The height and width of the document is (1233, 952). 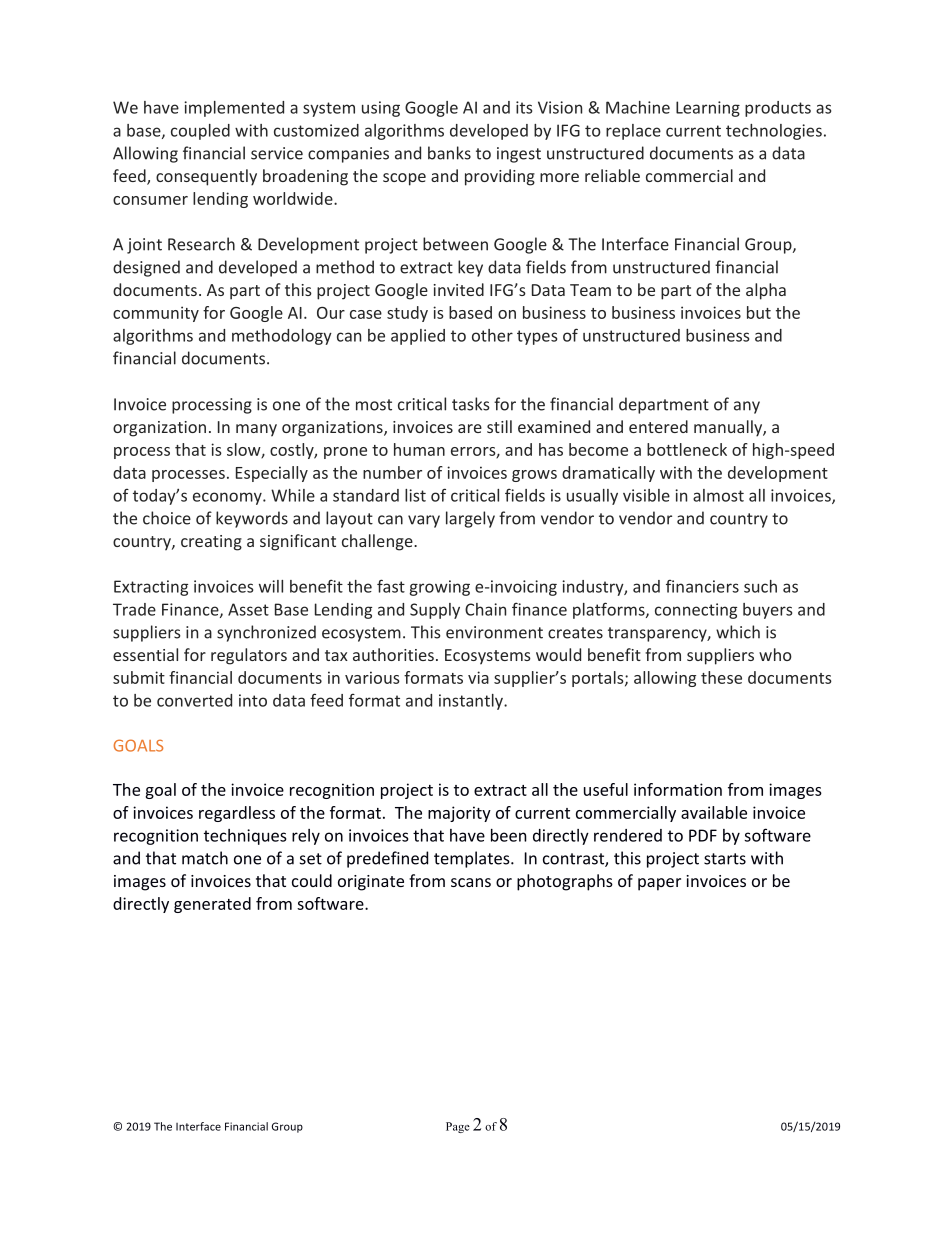 What do you see at coordinates (658, 426) in the document?
I see `entered` at bounding box center [658, 426].
